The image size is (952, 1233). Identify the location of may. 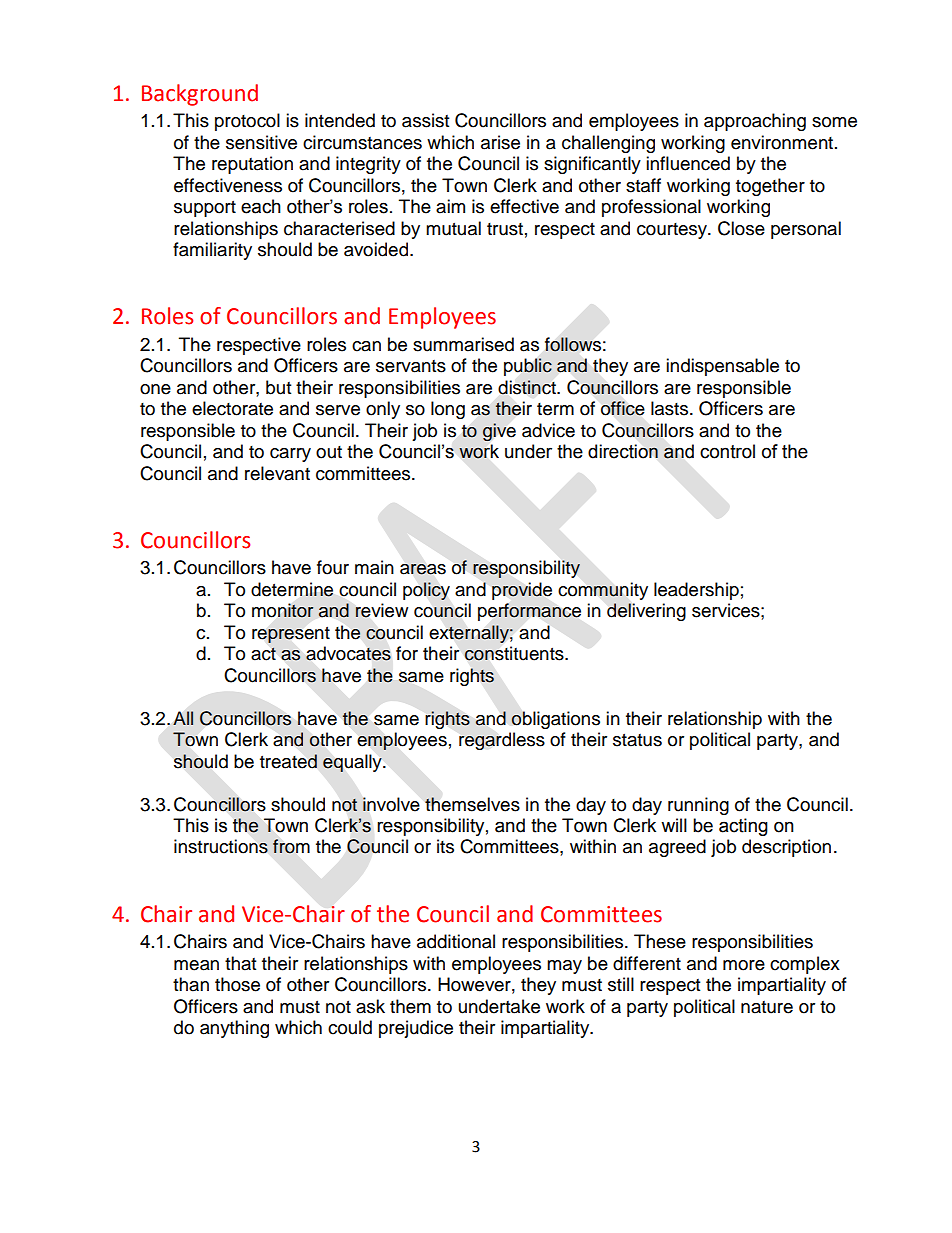
(564, 967).
